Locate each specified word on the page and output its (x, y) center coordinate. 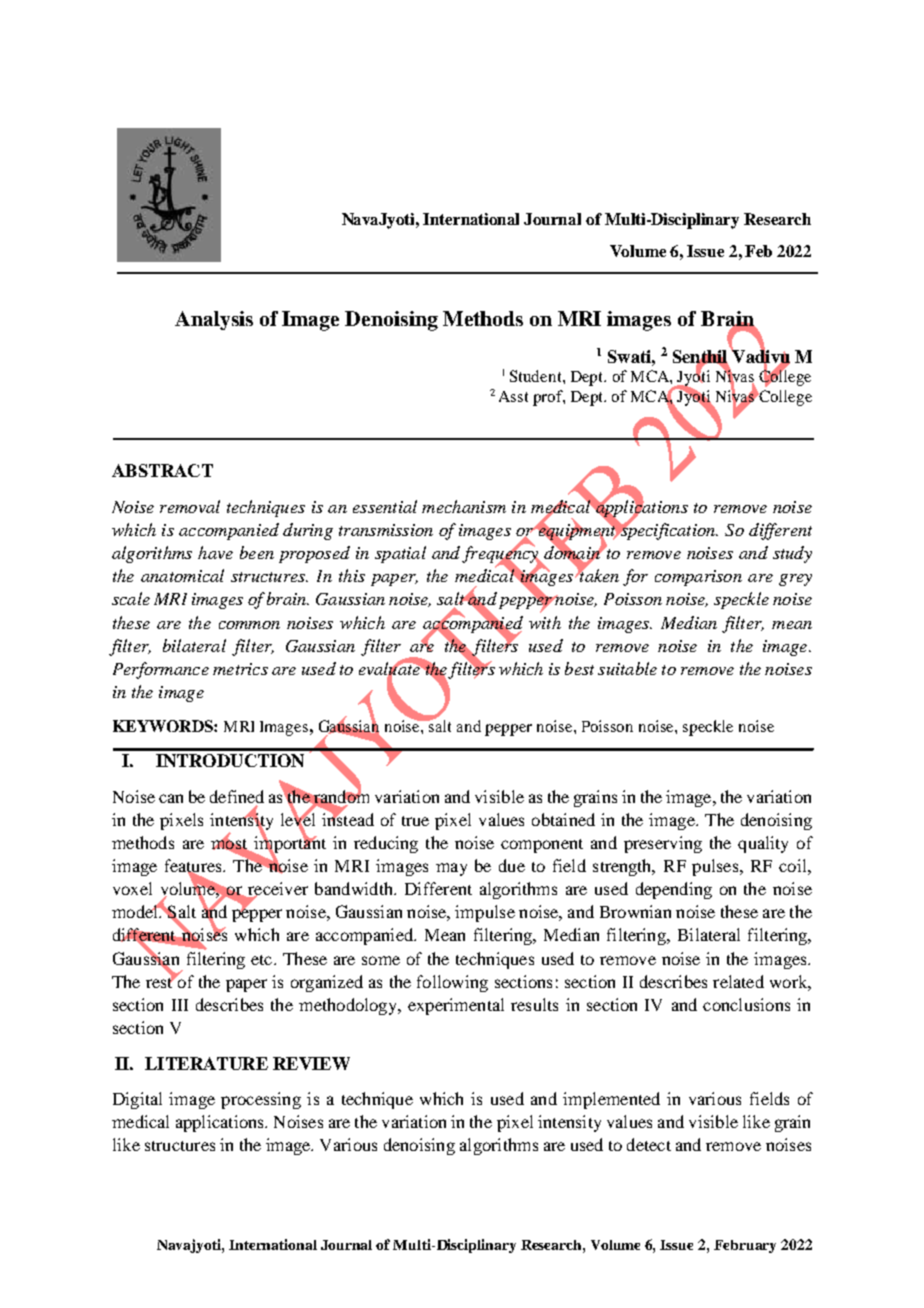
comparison (698, 578)
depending (674, 890)
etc (263, 960)
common (249, 625)
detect (649, 1144)
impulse (485, 913)
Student (537, 376)
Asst (513, 396)
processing (261, 1100)
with (545, 622)
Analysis (214, 320)
